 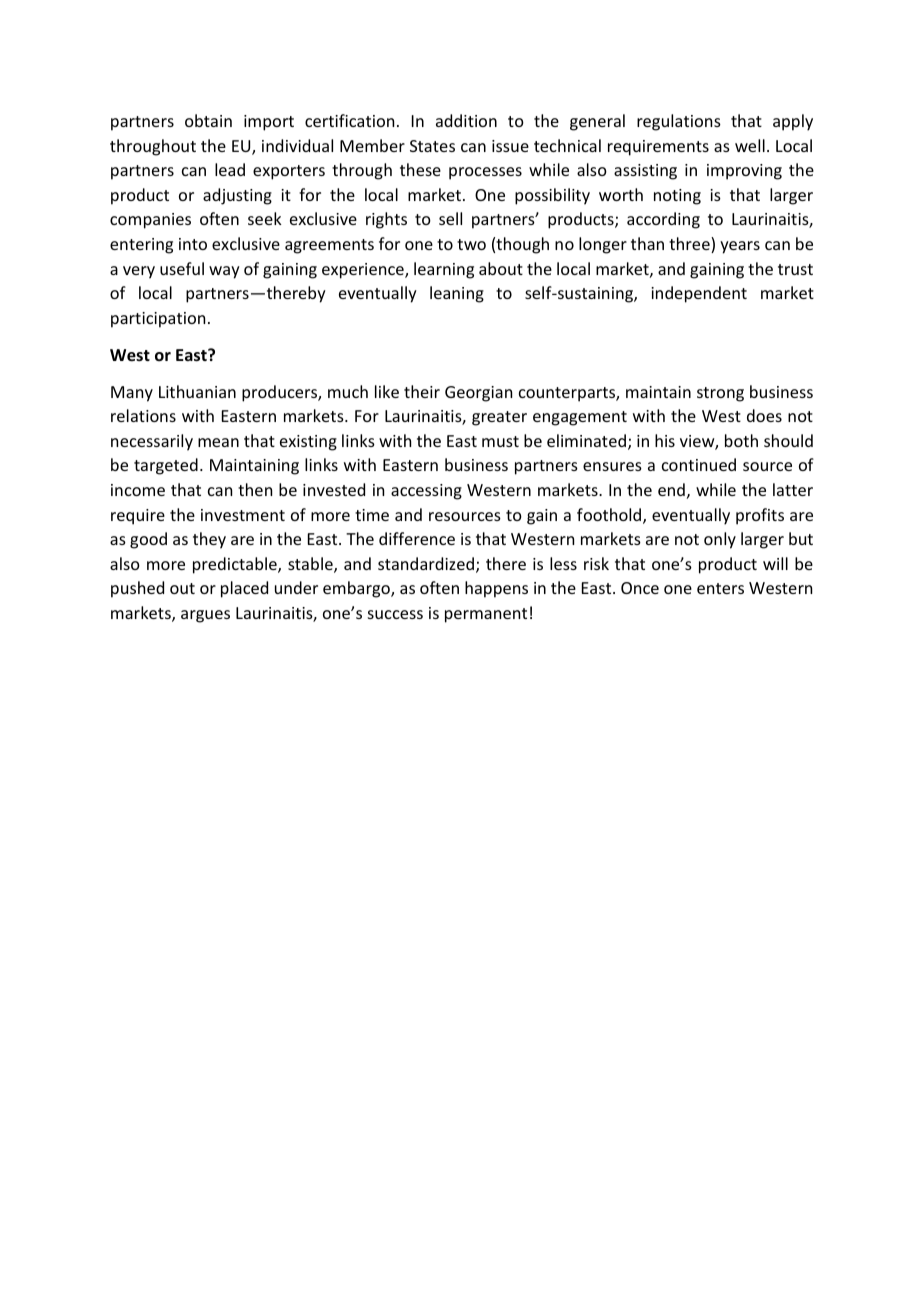 I want to click on Georgian, so click(x=478, y=394).
